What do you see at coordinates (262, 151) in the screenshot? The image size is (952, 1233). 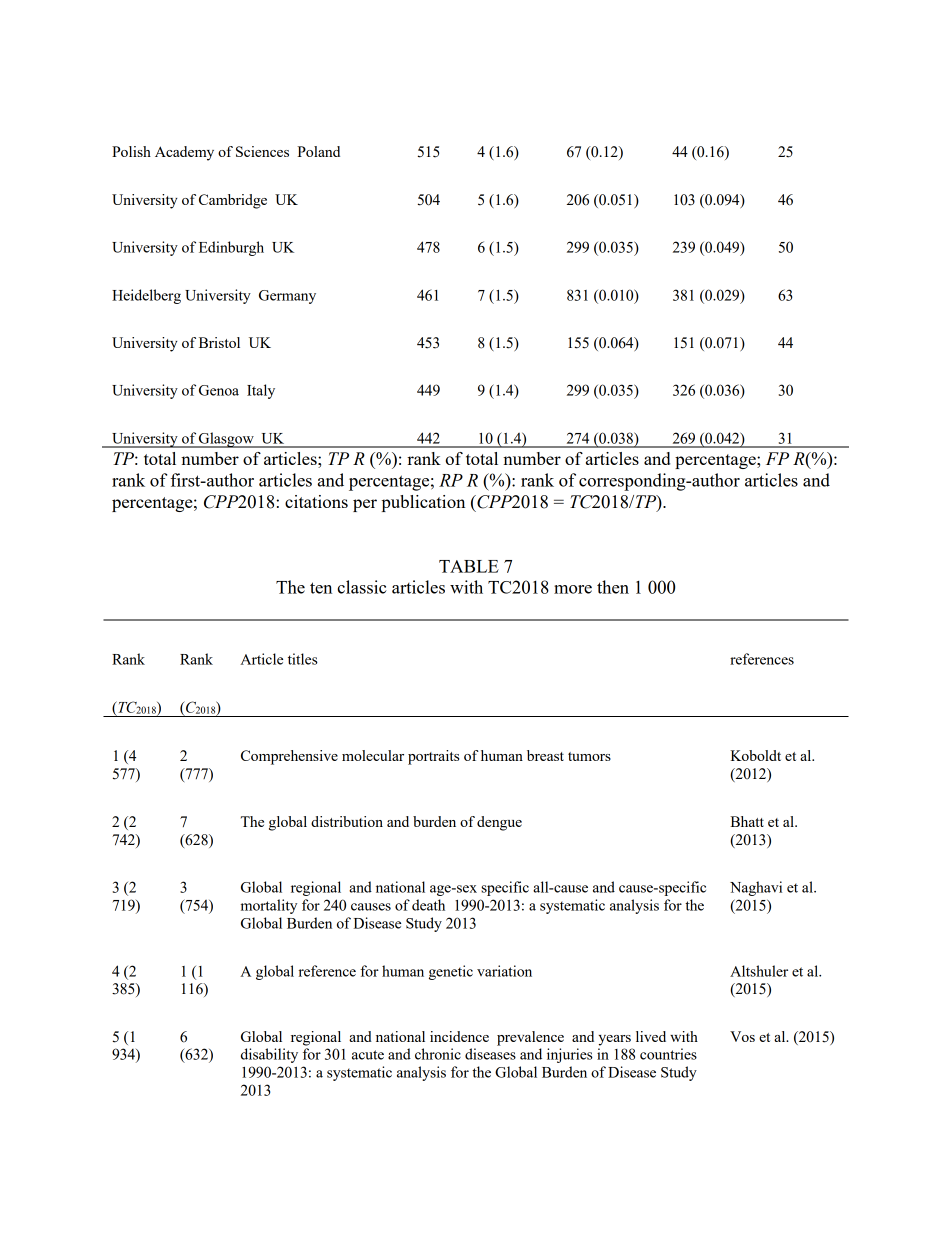 I see `Sciences` at bounding box center [262, 151].
